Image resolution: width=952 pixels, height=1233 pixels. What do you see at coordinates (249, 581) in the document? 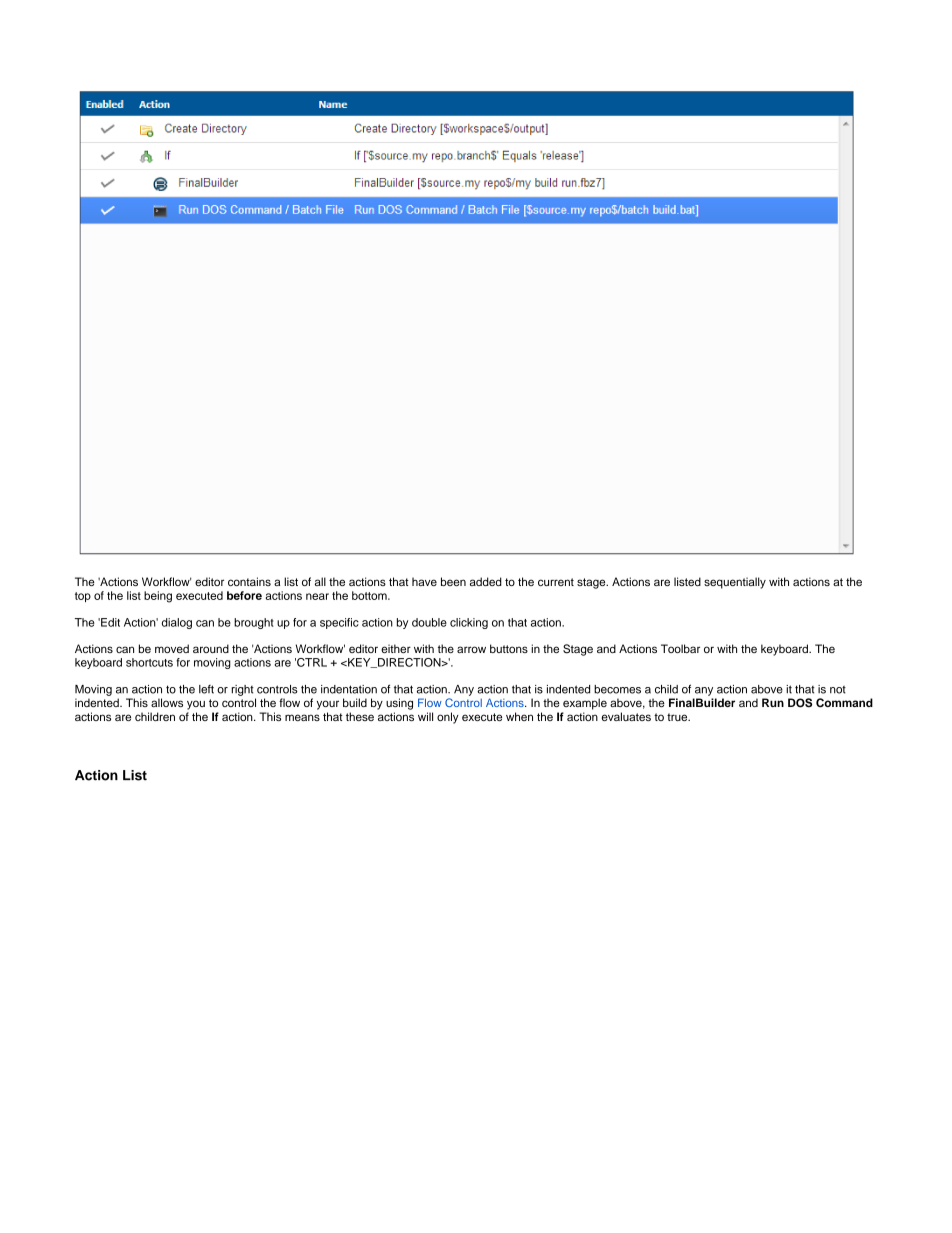
I see `contains` at bounding box center [249, 581].
